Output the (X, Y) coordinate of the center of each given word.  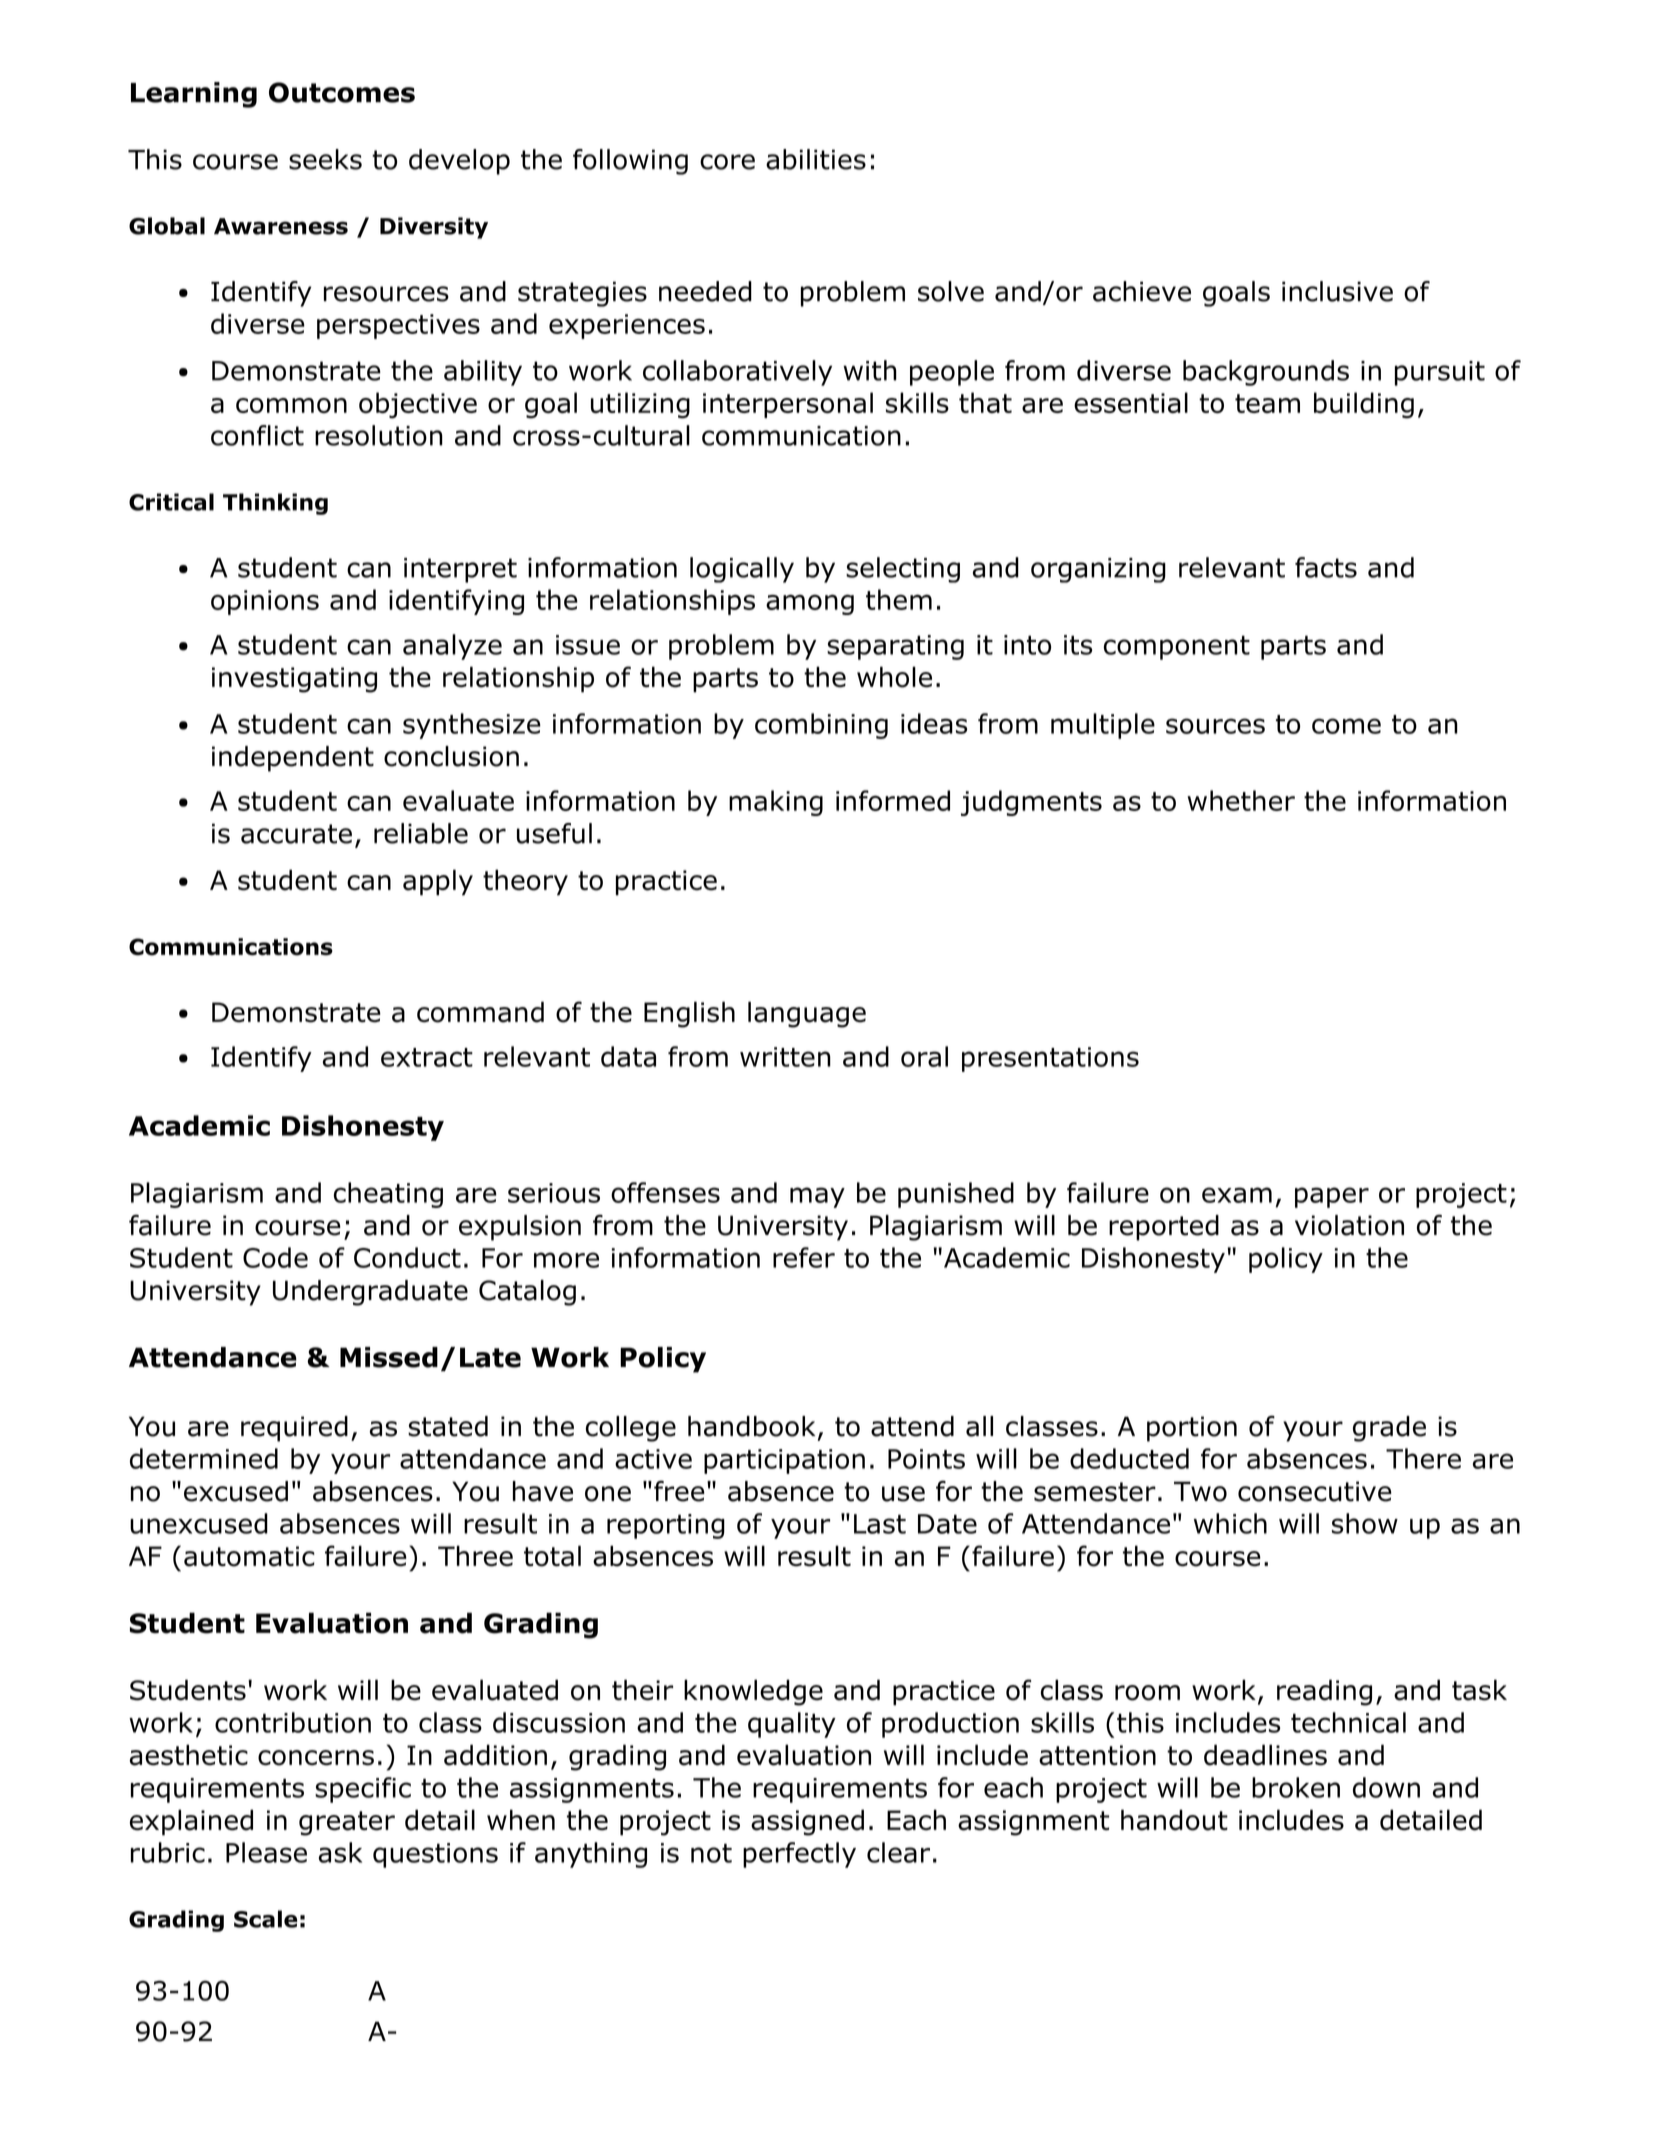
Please (266, 1852)
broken (1296, 1787)
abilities (816, 159)
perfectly (799, 1855)
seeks (325, 159)
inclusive (1337, 291)
